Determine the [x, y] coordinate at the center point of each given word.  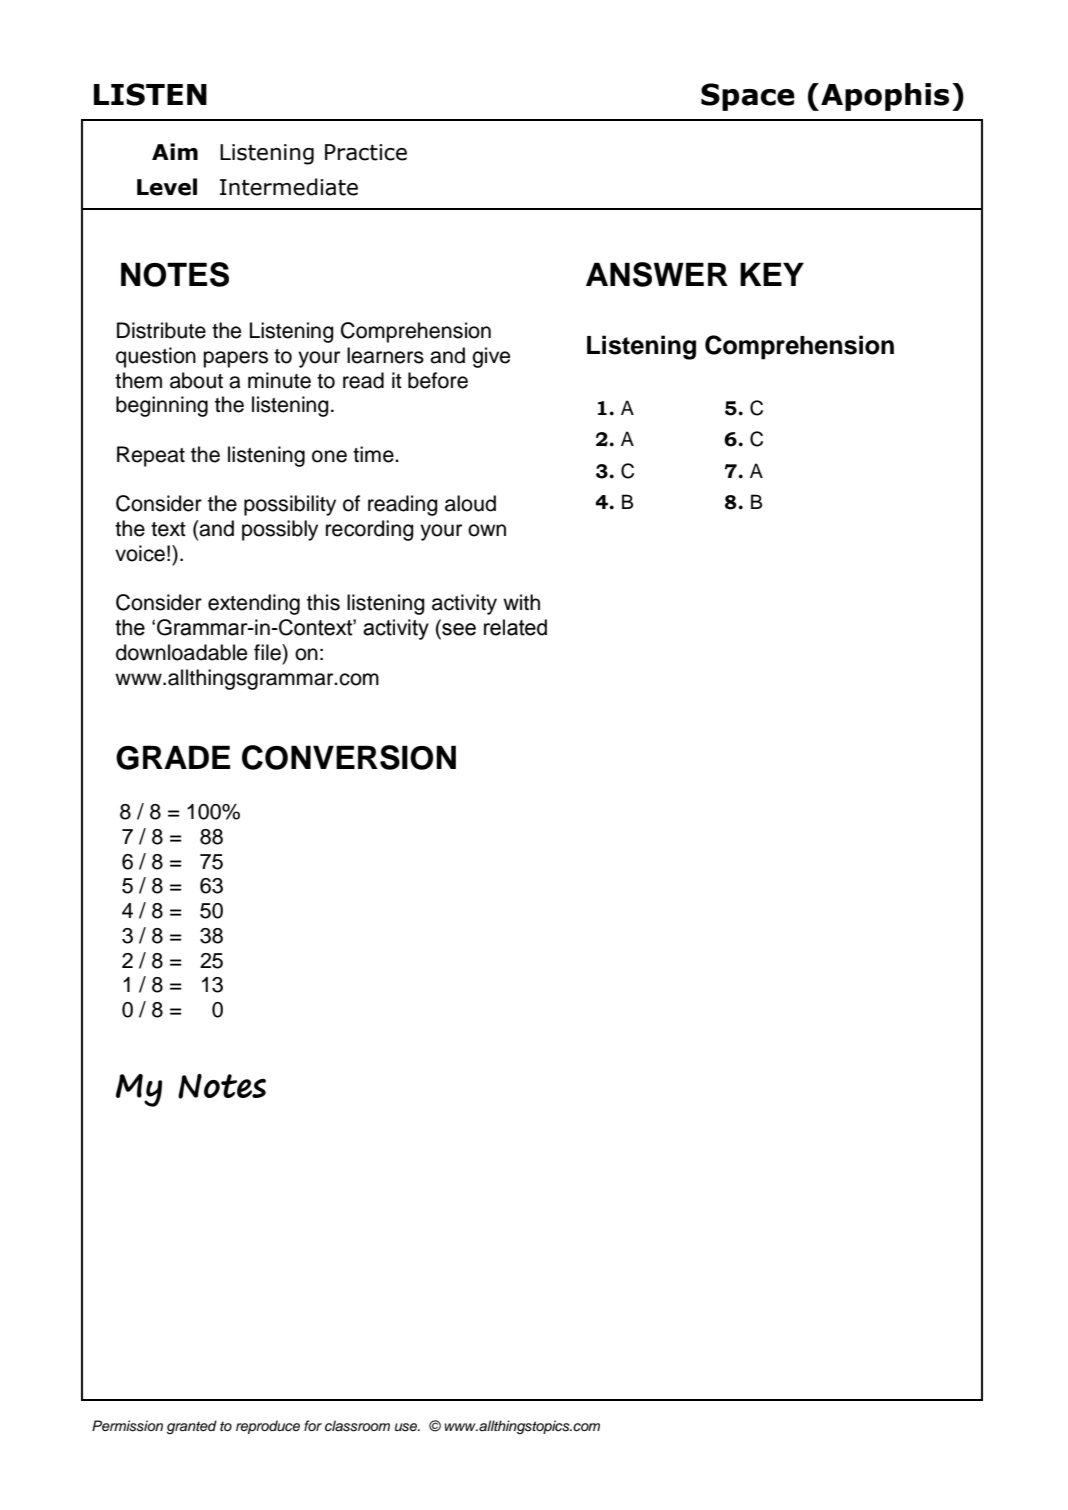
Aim [175, 151]
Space [748, 97]
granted [192, 1427]
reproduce [268, 1427]
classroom [357, 1426]
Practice [366, 152]
